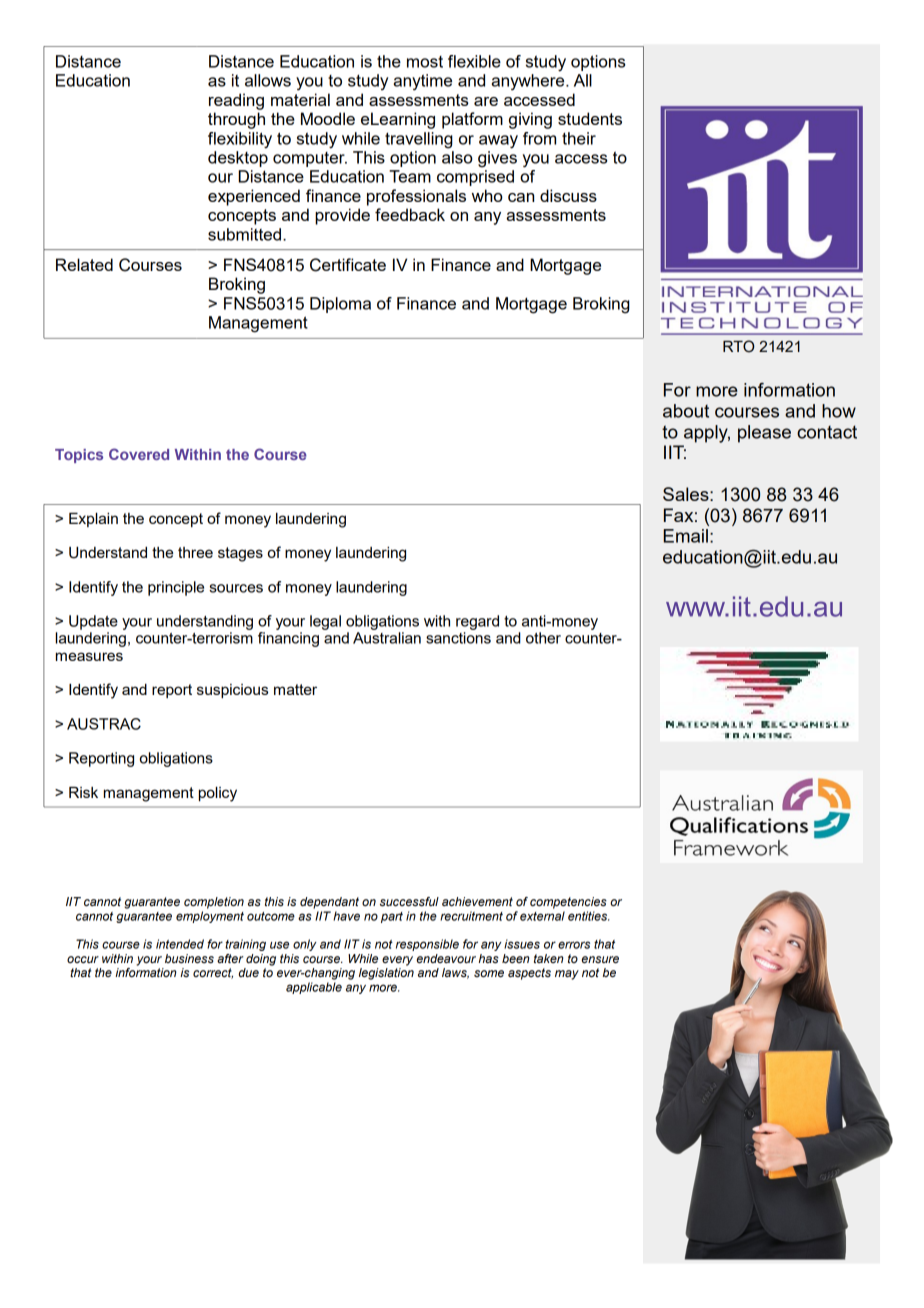  I want to click on ensure, so click(600, 959).
